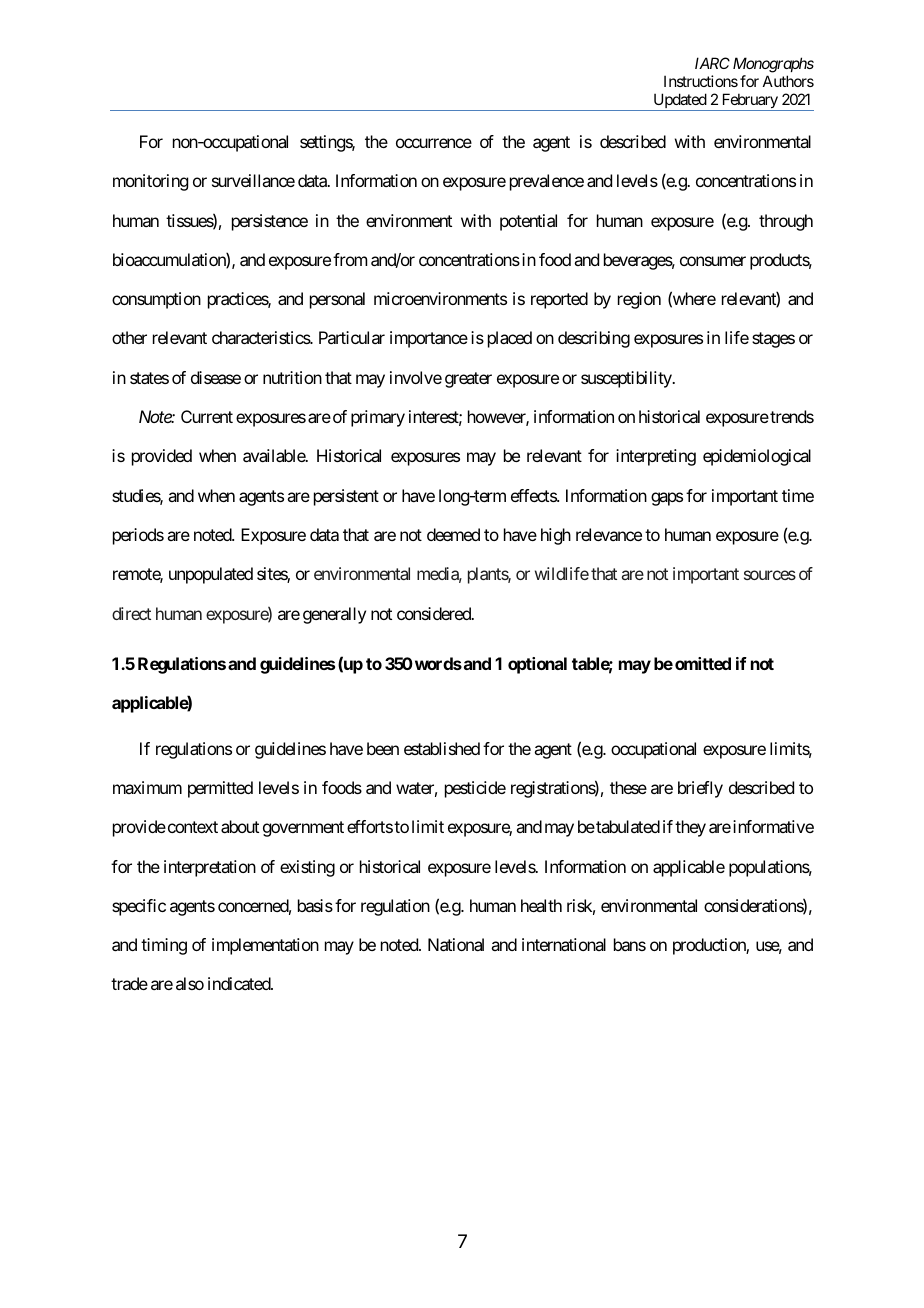 Image resolution: width=924 pixels, height=1308 pixels. I want to click on February, so click(749, 102).
